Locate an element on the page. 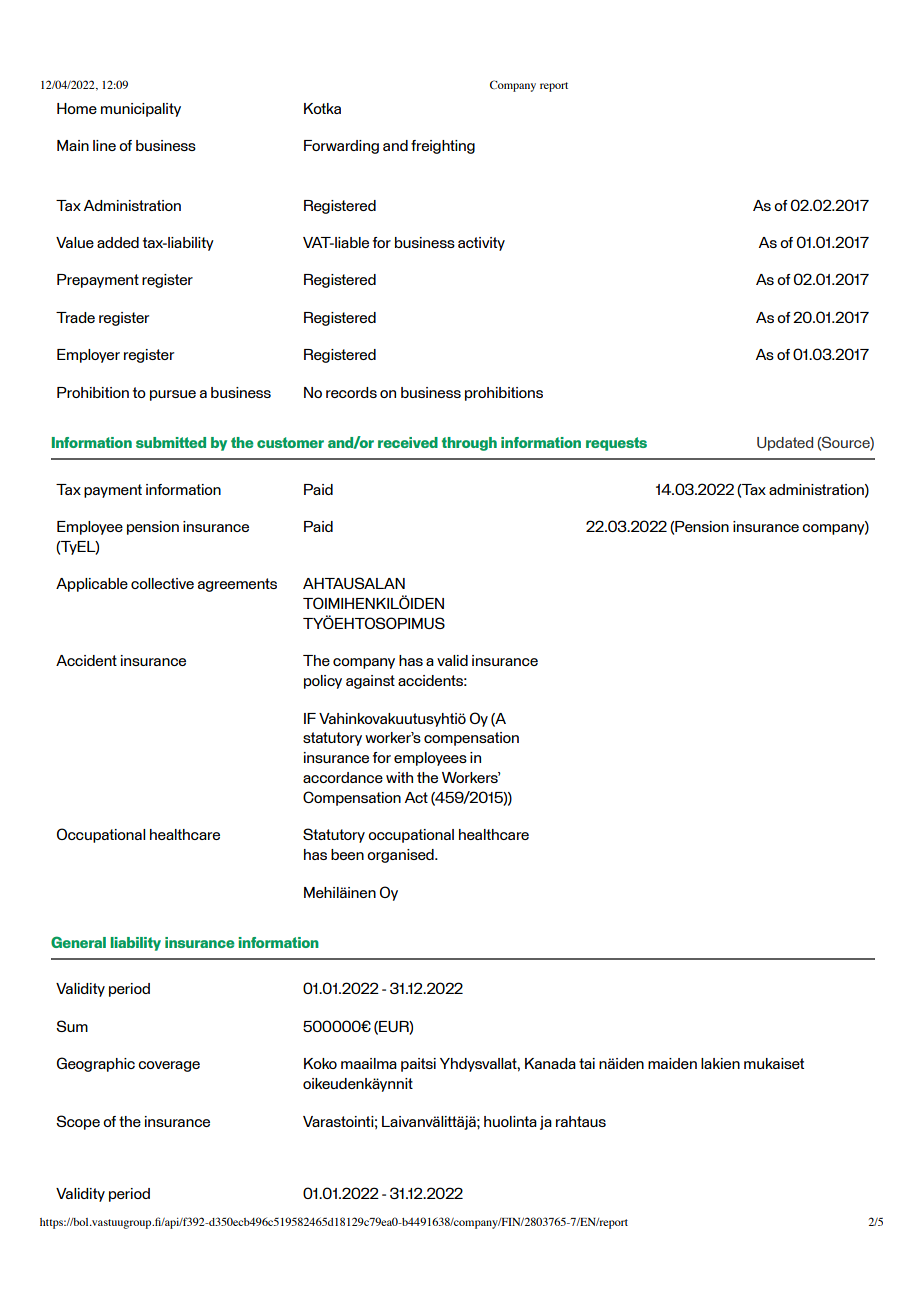 Image resolution: width=924 pixels, height=1308 pixels. against is located at coordinates (370, 682).
